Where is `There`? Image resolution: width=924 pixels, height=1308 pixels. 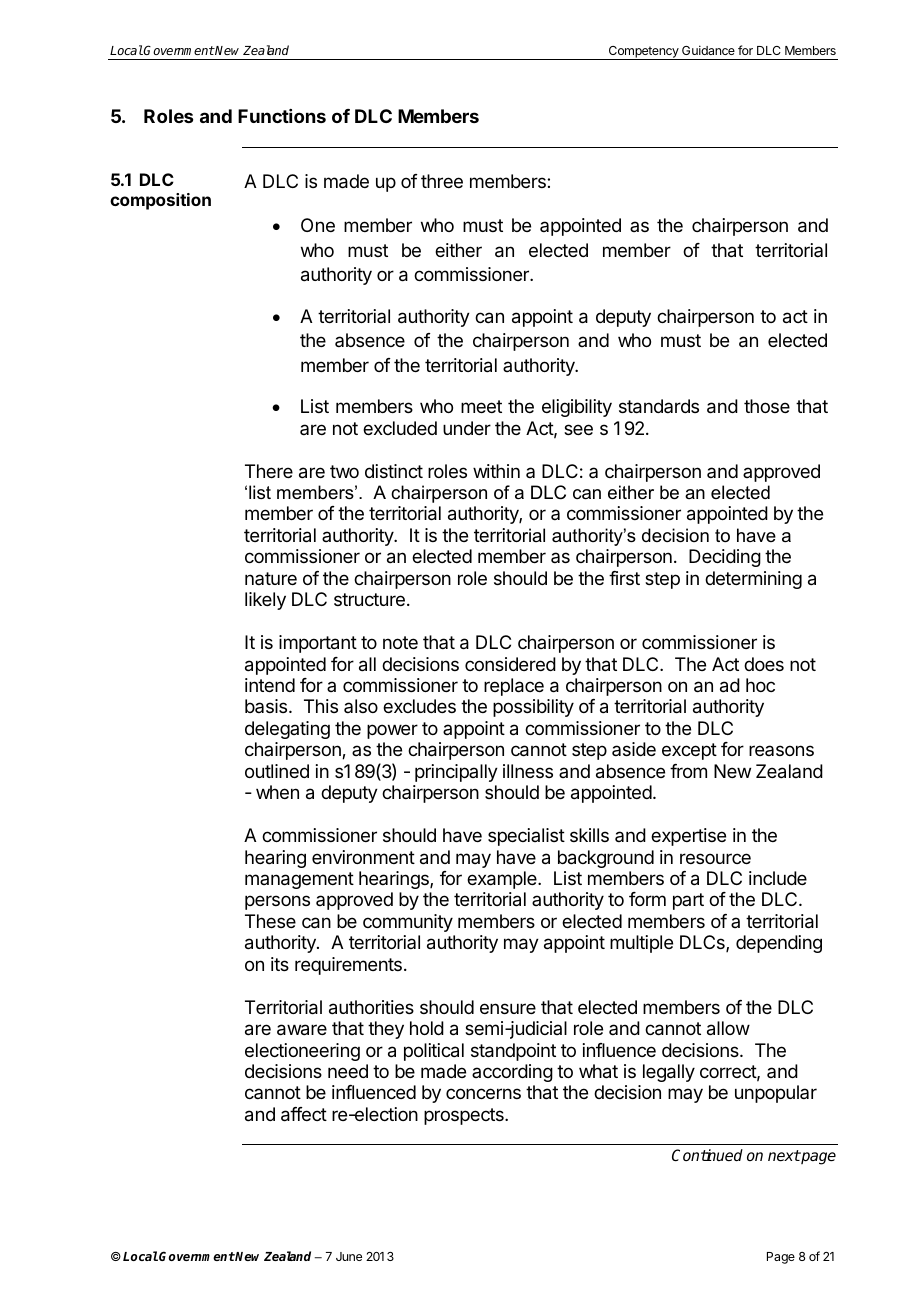 There is located at coordinates (269, 471).
